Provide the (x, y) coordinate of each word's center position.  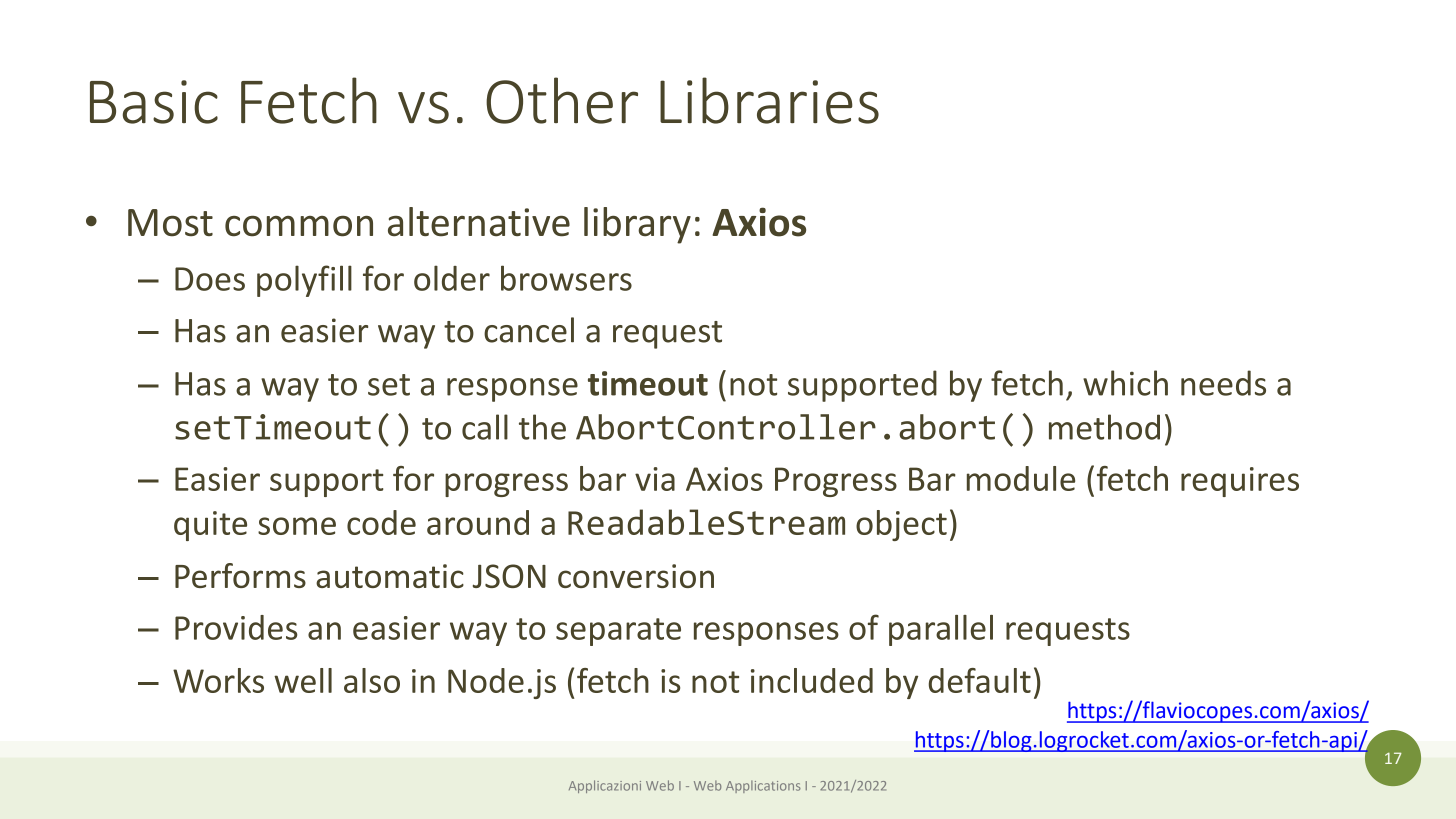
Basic (154, 102)
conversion (636, 576)
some (297, 526)
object (901, 525)
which (1125, 383)
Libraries (769, 100)
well (303, 680)
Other (562, 100)
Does (210, 279)
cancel (529, 330)
